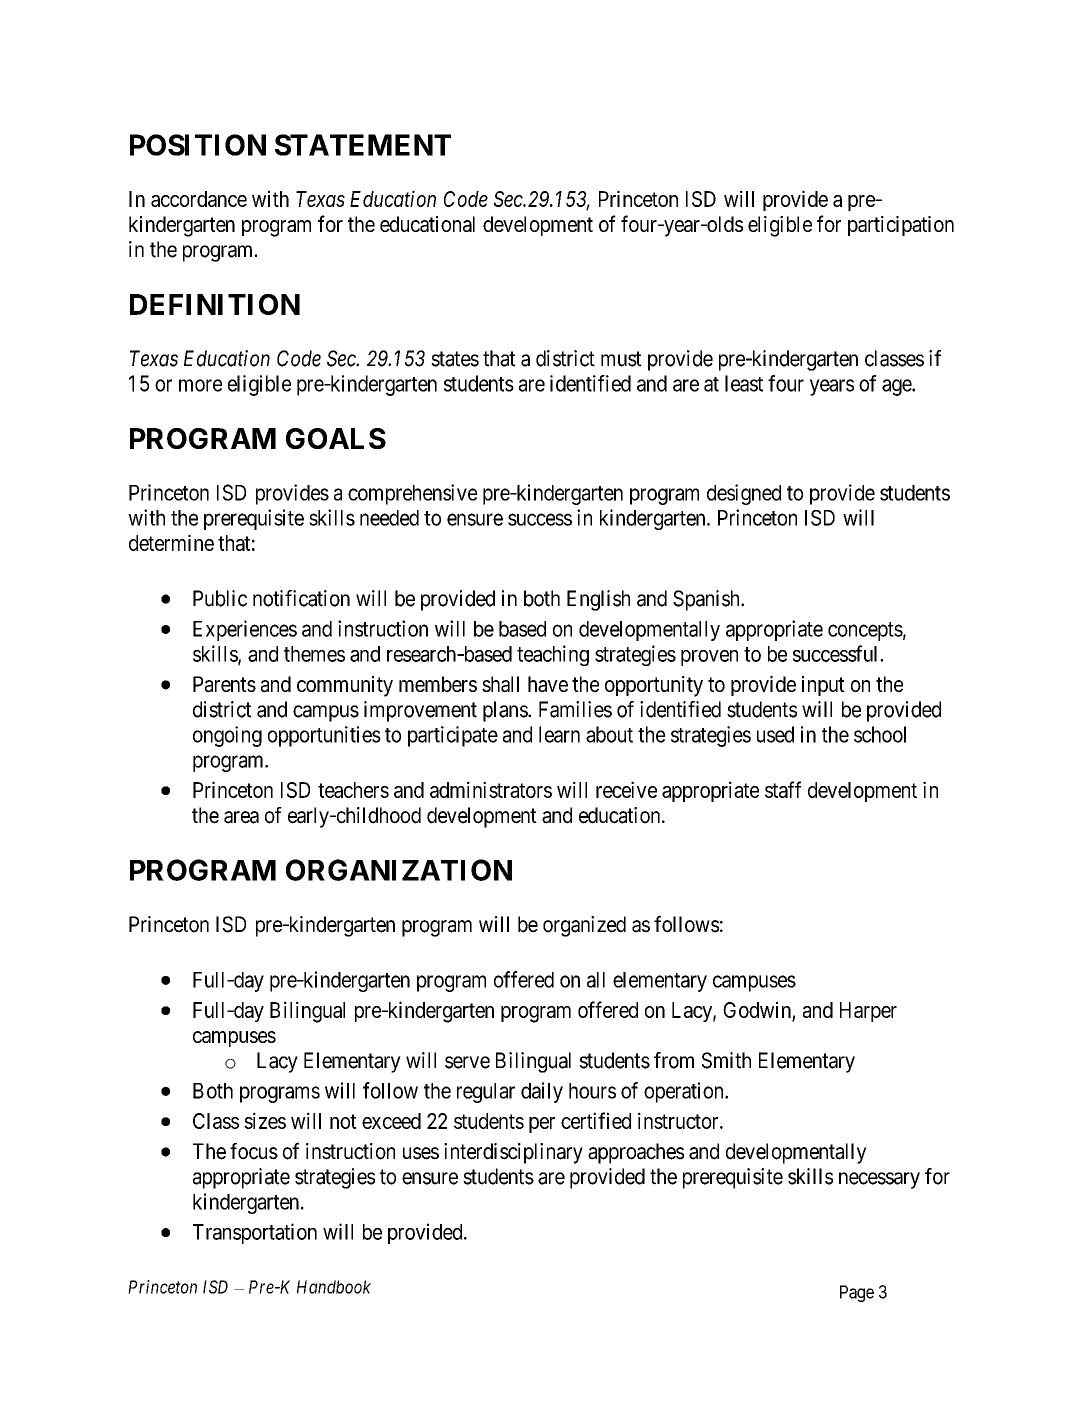 The image size is (1088, 1408). Describe the element at coordinates (241, 817) in the image. I see `area` at that location.
